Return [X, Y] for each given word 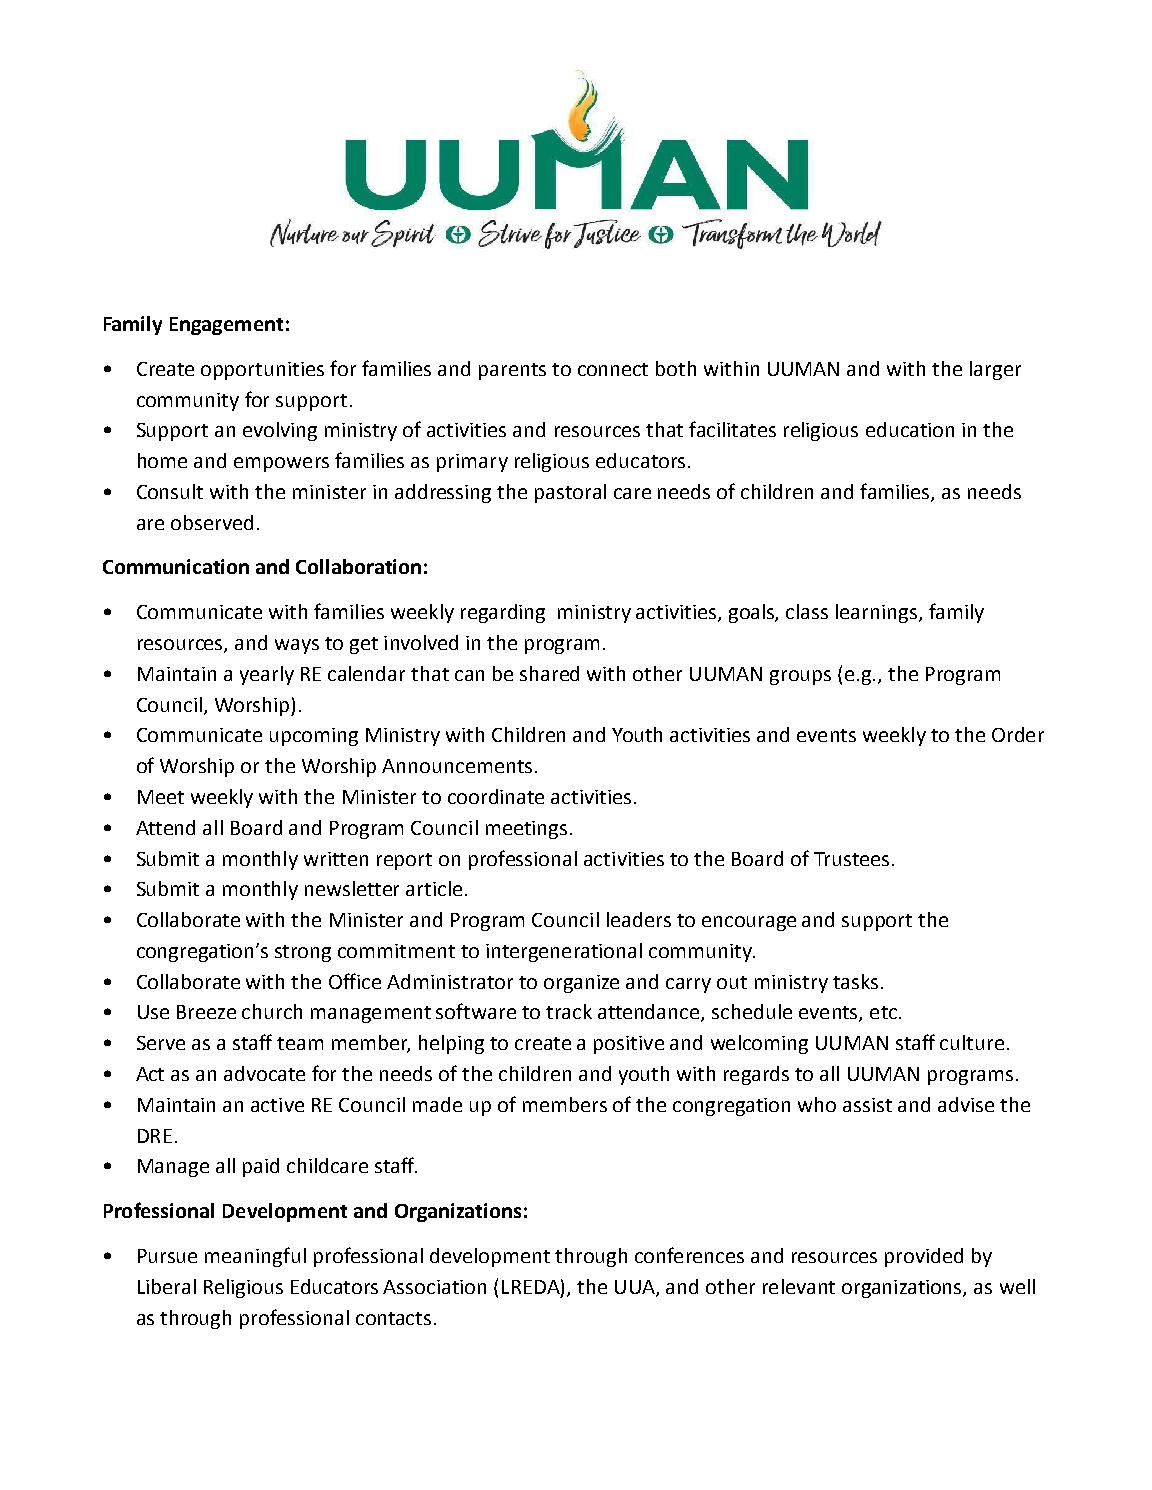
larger [995, 370]
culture [972, 1042]
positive [629, 1045]
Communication [176, 566]
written [336, 859]
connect [613, 369]
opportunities [262, 371]
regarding [503, 613]
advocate [264, 1073]
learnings [876, 613]
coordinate [496, 796]
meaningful [255, 1257]
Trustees [851, 859]
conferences [689, 1255]
